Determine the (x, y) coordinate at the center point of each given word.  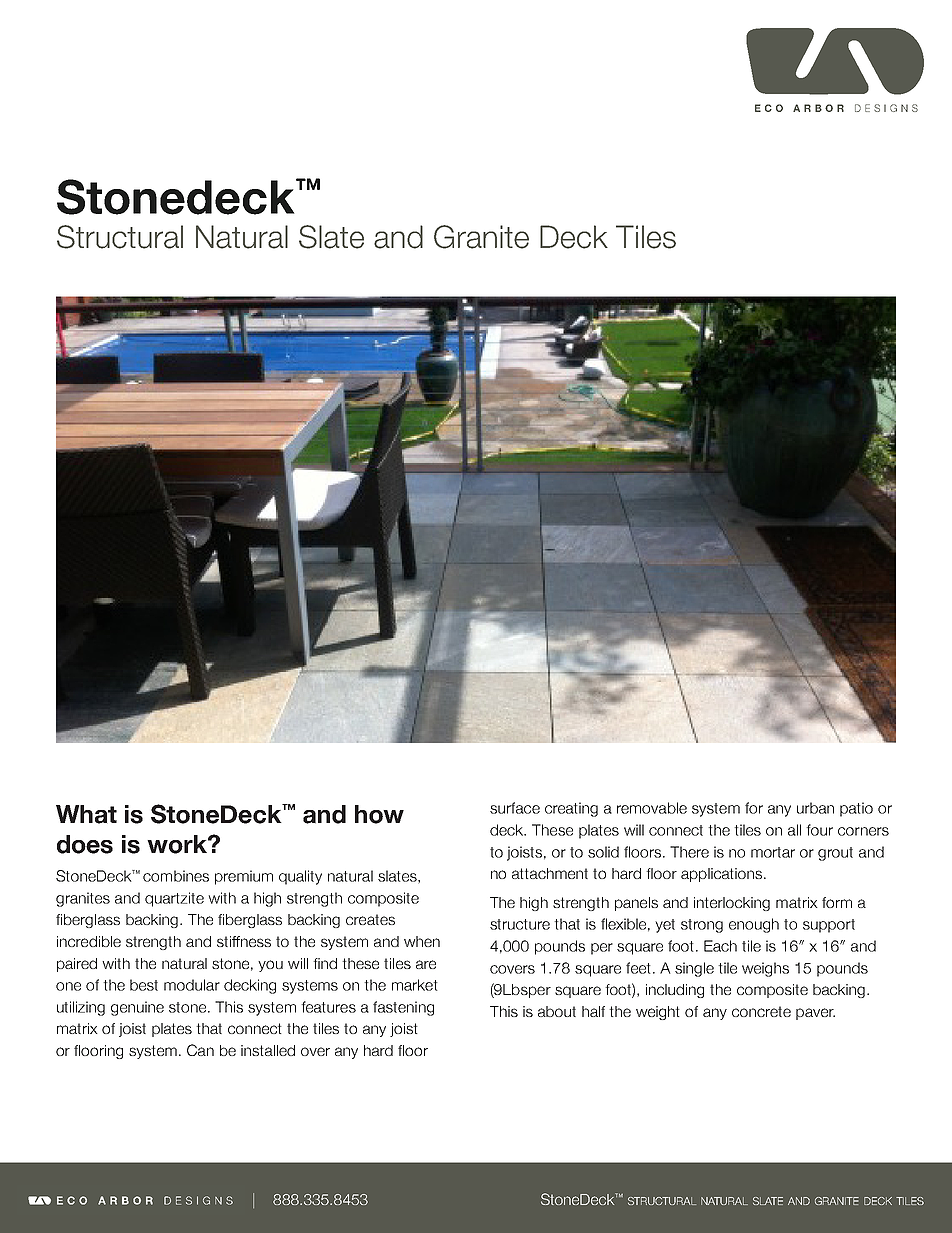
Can (200, 1050)
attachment (550, 873)
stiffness (244, 941)
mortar (773, 852)
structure (520, 924)
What (86, 814)
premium (244, 877)
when (422, 941)
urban (815, 808)
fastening (403, 1008)
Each (720, 946)
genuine (137, 1008)
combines (176, 876)
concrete (761, 1011)
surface (515, 808)
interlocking (732, 904)
